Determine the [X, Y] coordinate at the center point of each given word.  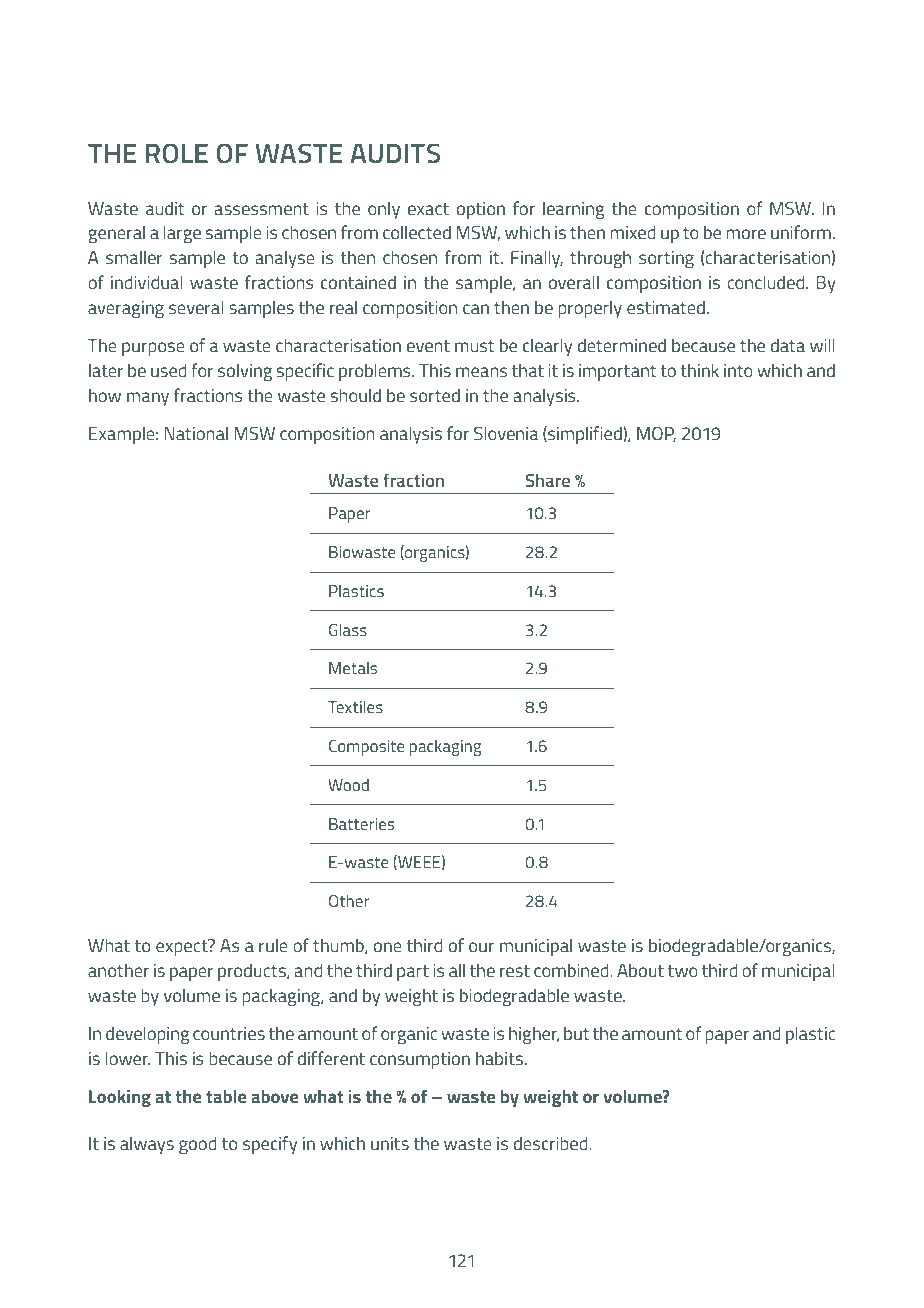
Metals [353, 668]
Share [548, 480]
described [552, 1143]
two [683, 971]
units [390, 1143]
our [481, 947]
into [738, 370]
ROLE [177, 153]
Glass [348, 629]
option [481, 210]
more [746, 234]
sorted [435, 395]
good [198, 1145]
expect [183, 947]
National [196, 433]
